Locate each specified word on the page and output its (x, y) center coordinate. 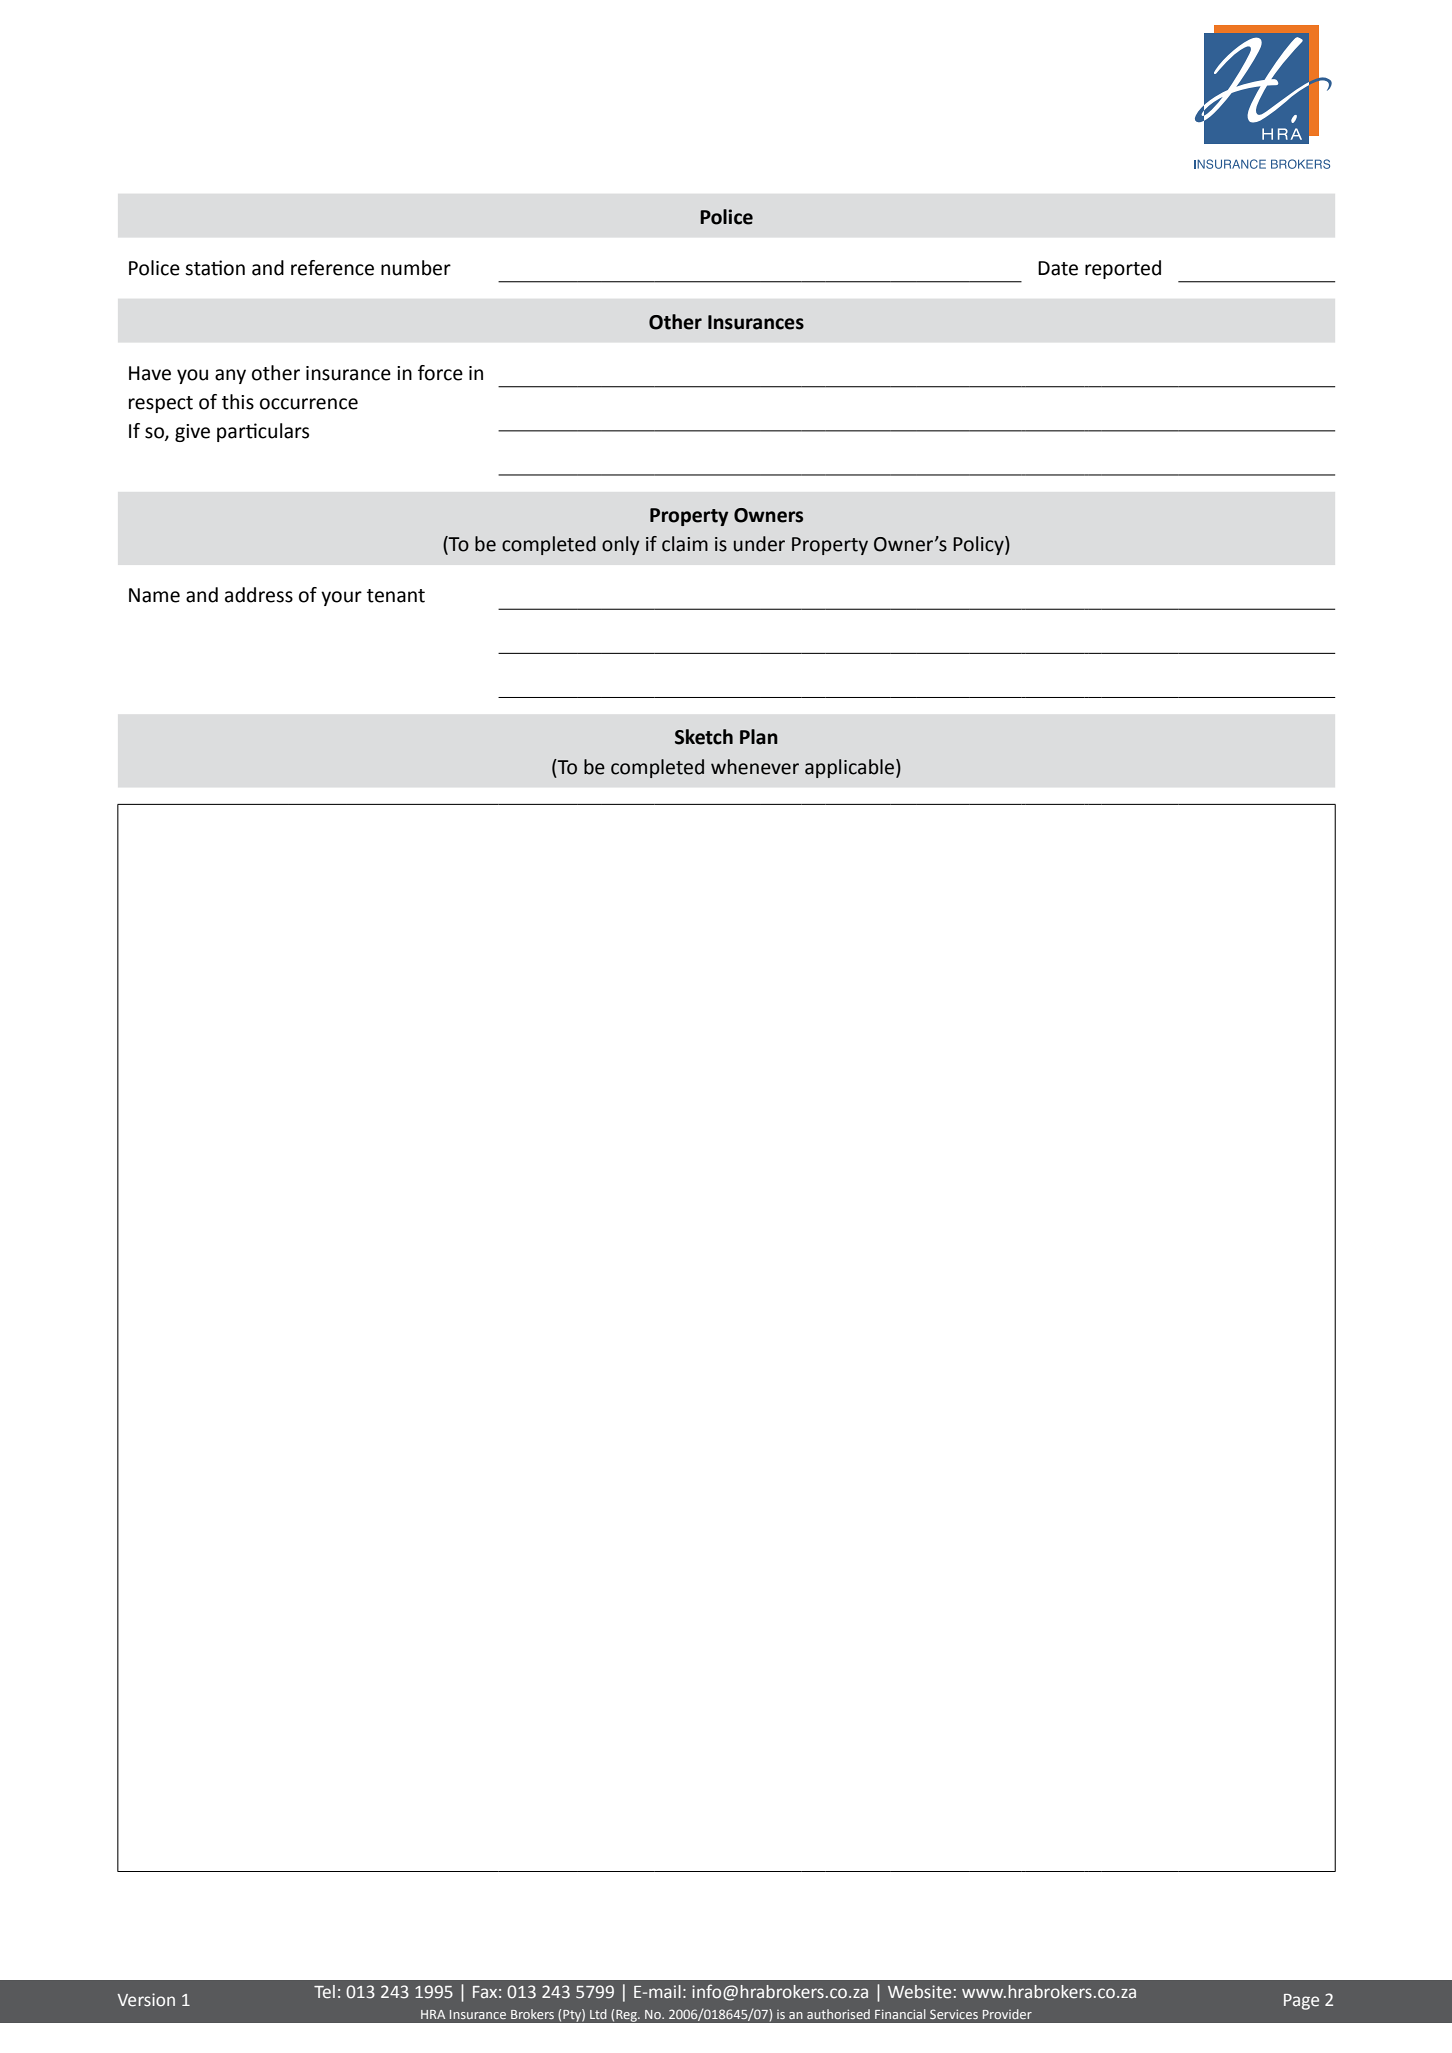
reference (332, 268)
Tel (324, 1992)
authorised (838, 2014)
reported (1123, 269)
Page (1301, 2002)
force (440, 373)
